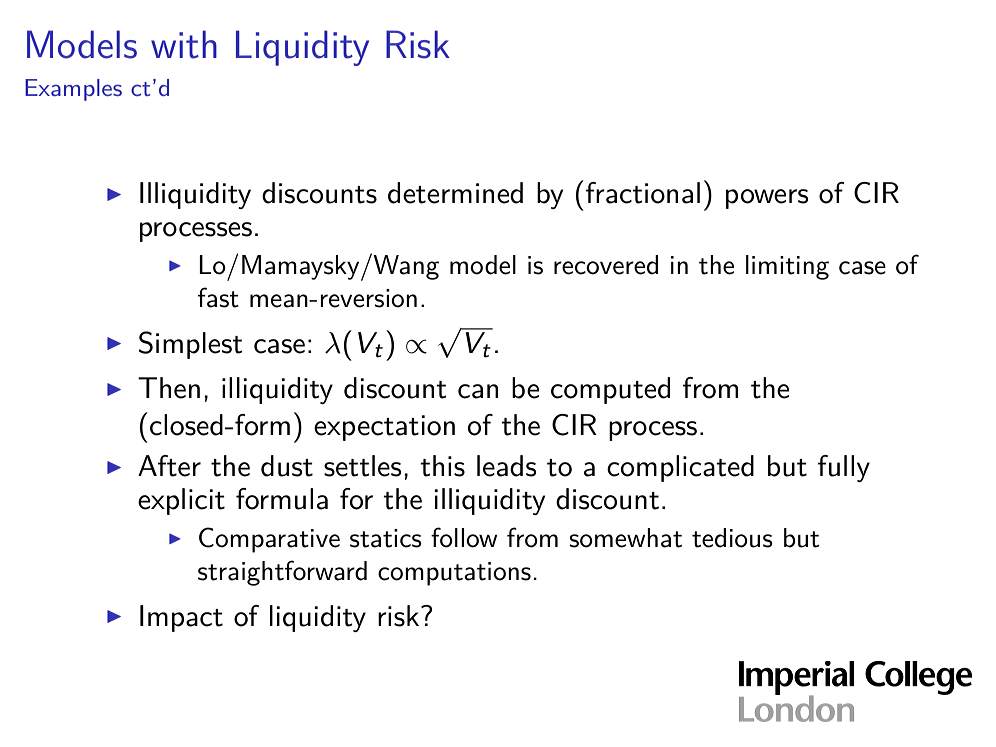 The height and width of the page is (747, 996). What do you see at coordinates (680, 468) in the page?
I see `complicated` at bounding box center [680, 468].
